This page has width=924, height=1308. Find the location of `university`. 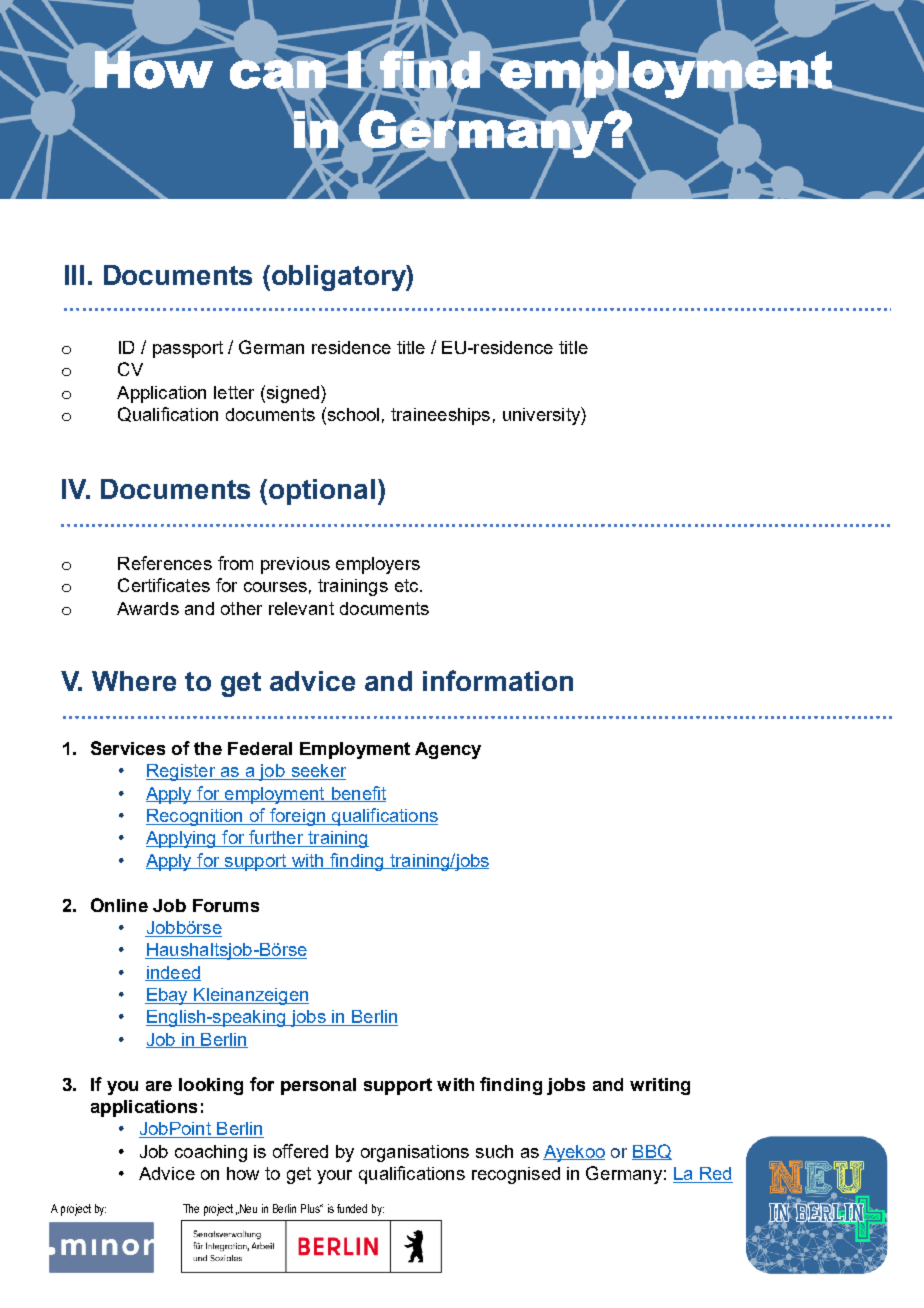

university is located at coordinates (542, 416).
